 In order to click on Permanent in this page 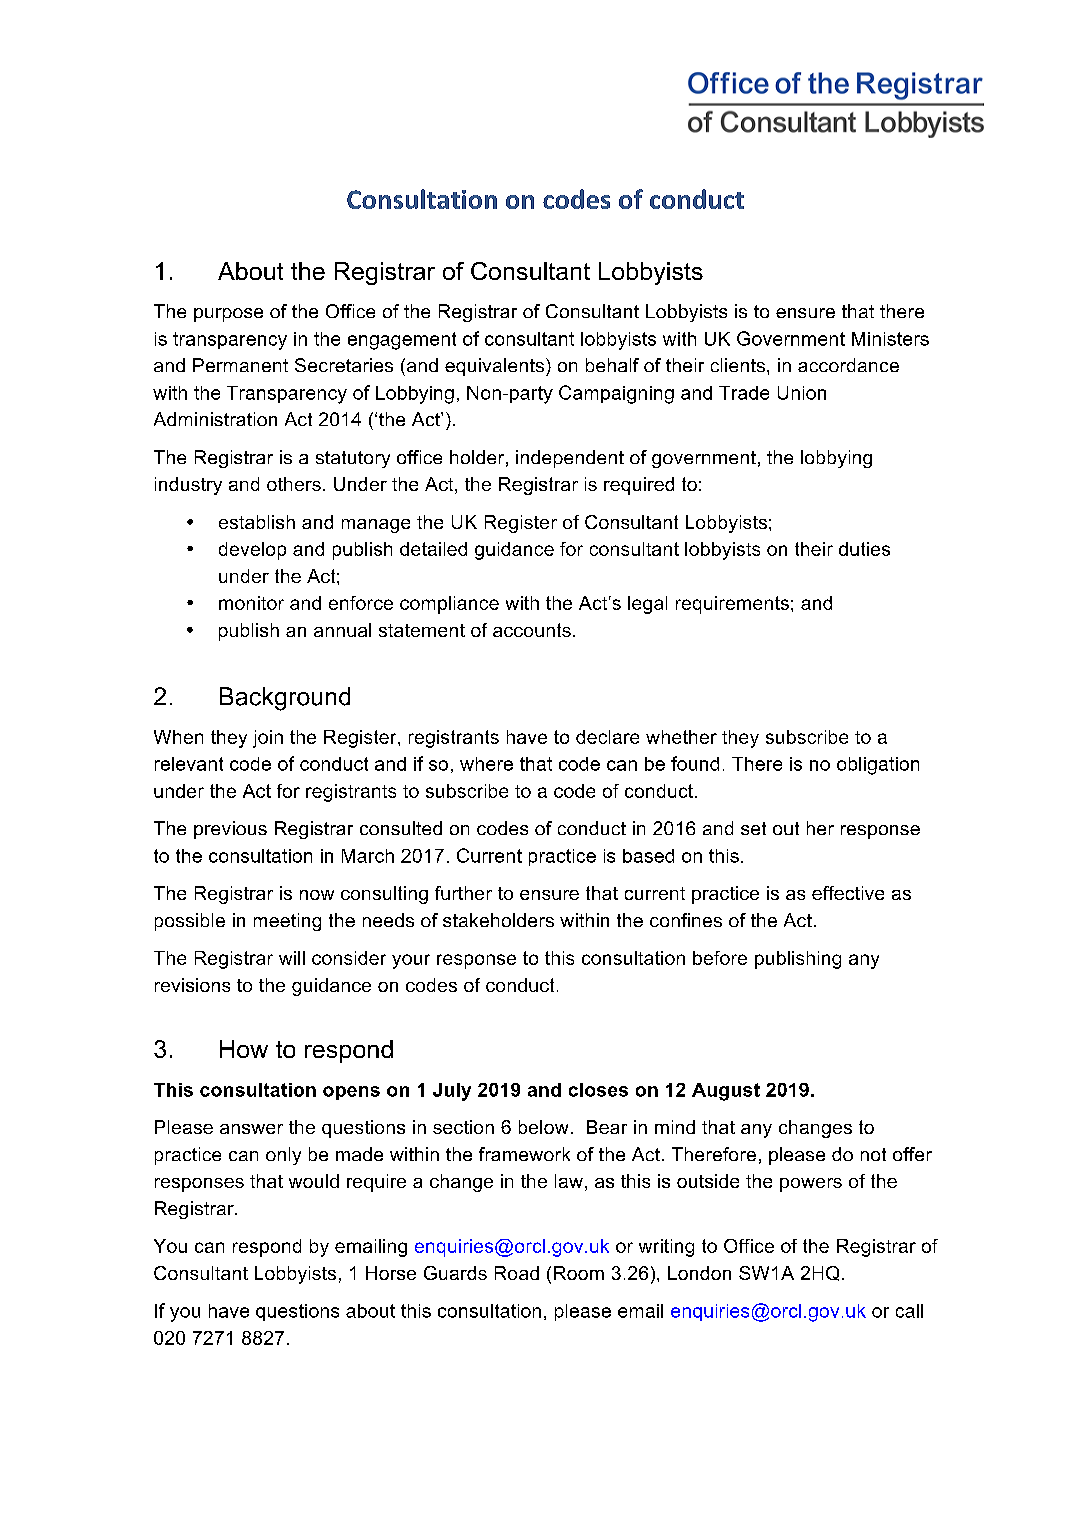, I will do `click(240, 365)`.
